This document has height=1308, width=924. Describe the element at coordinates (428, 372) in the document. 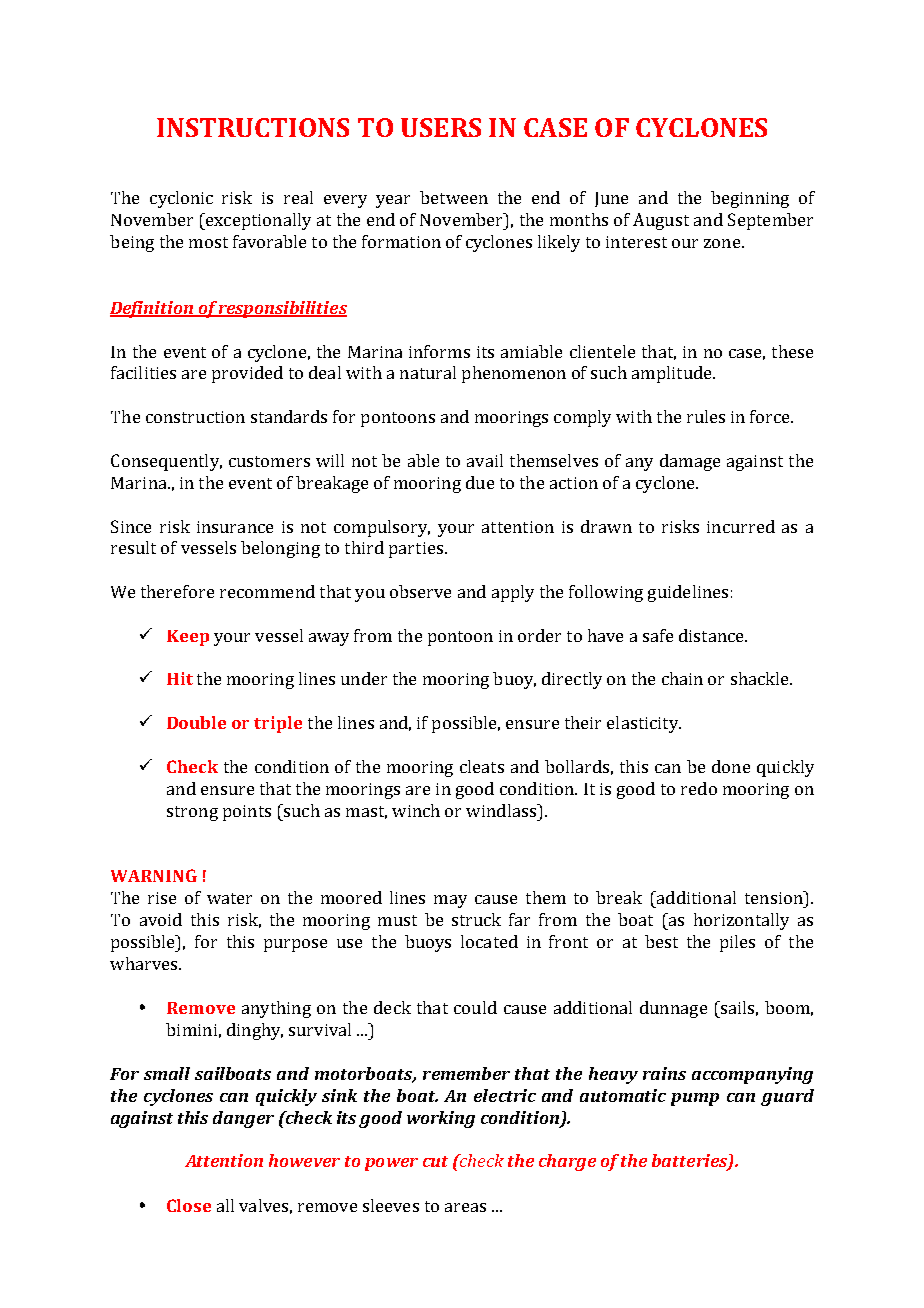

I see `natural` at that location.
